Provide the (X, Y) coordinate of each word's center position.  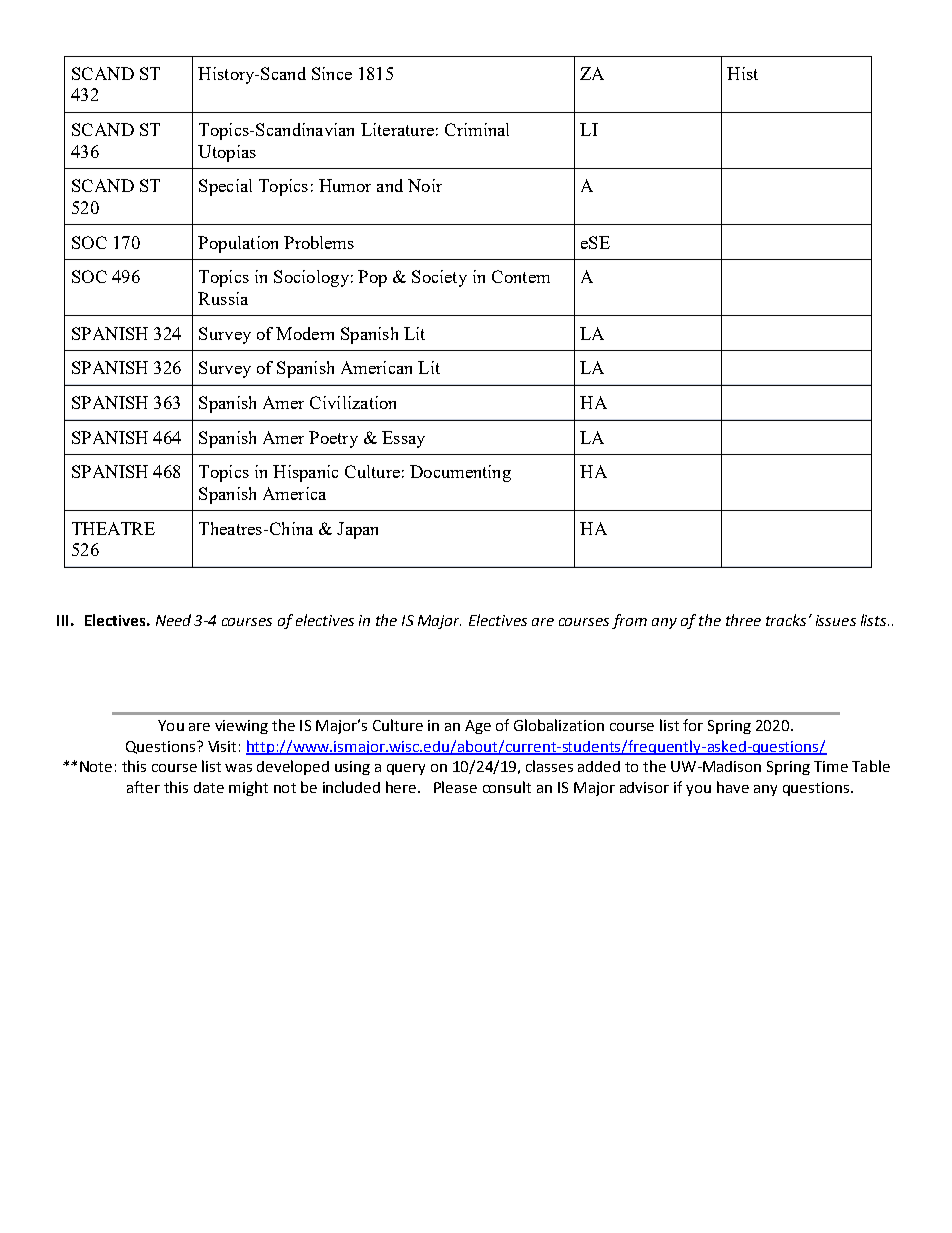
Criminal (477, 129)
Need (173, 620)
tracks (786, 620)
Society (439, 278)
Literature (397, 129)
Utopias (227, 153)
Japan (357, 530)
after (143, 787)
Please (455, 787)
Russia (223, 298)
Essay (403, 439)
